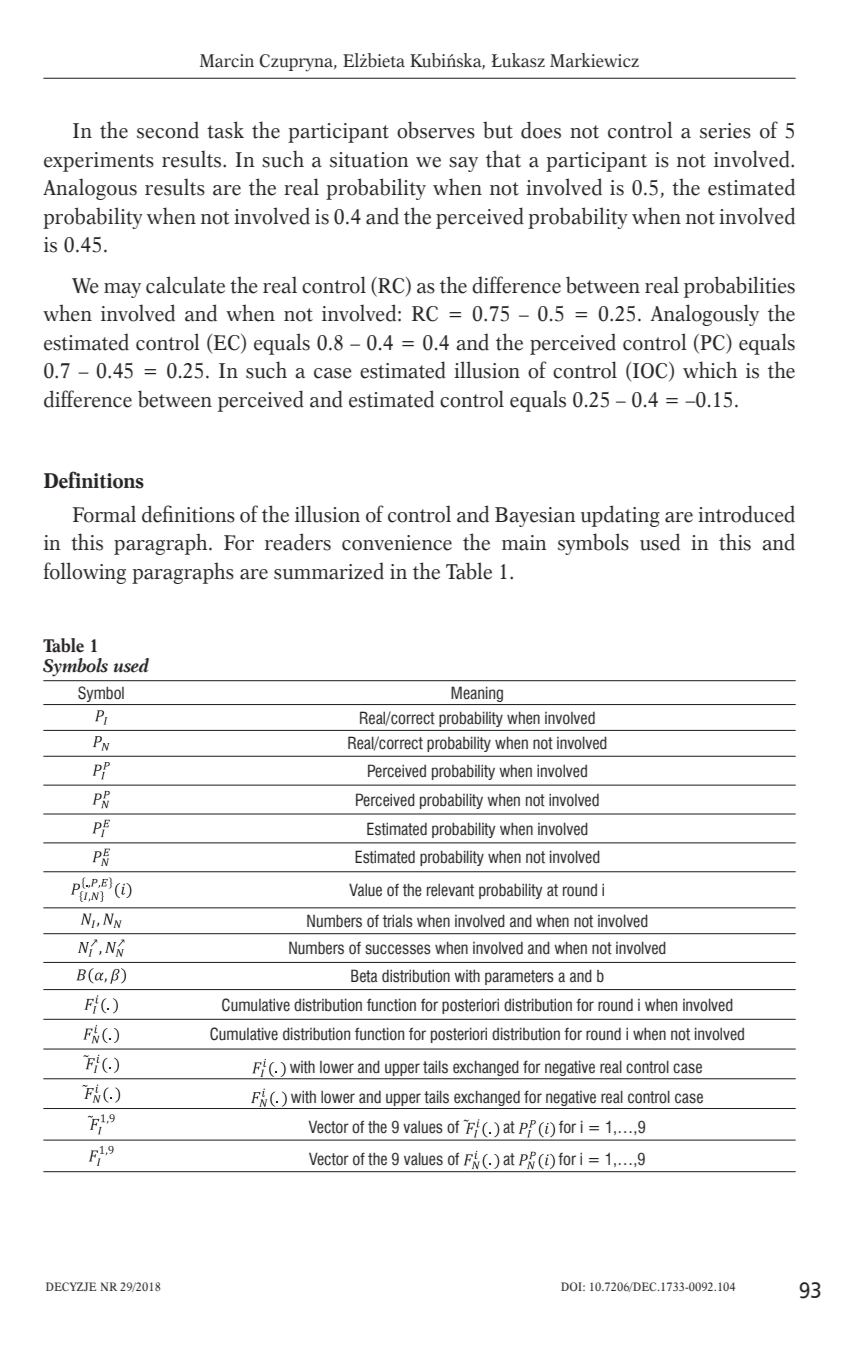 Image resolution: width=868 pixels, height=1372 pixels. I want to click on second, so click(168, 130).
